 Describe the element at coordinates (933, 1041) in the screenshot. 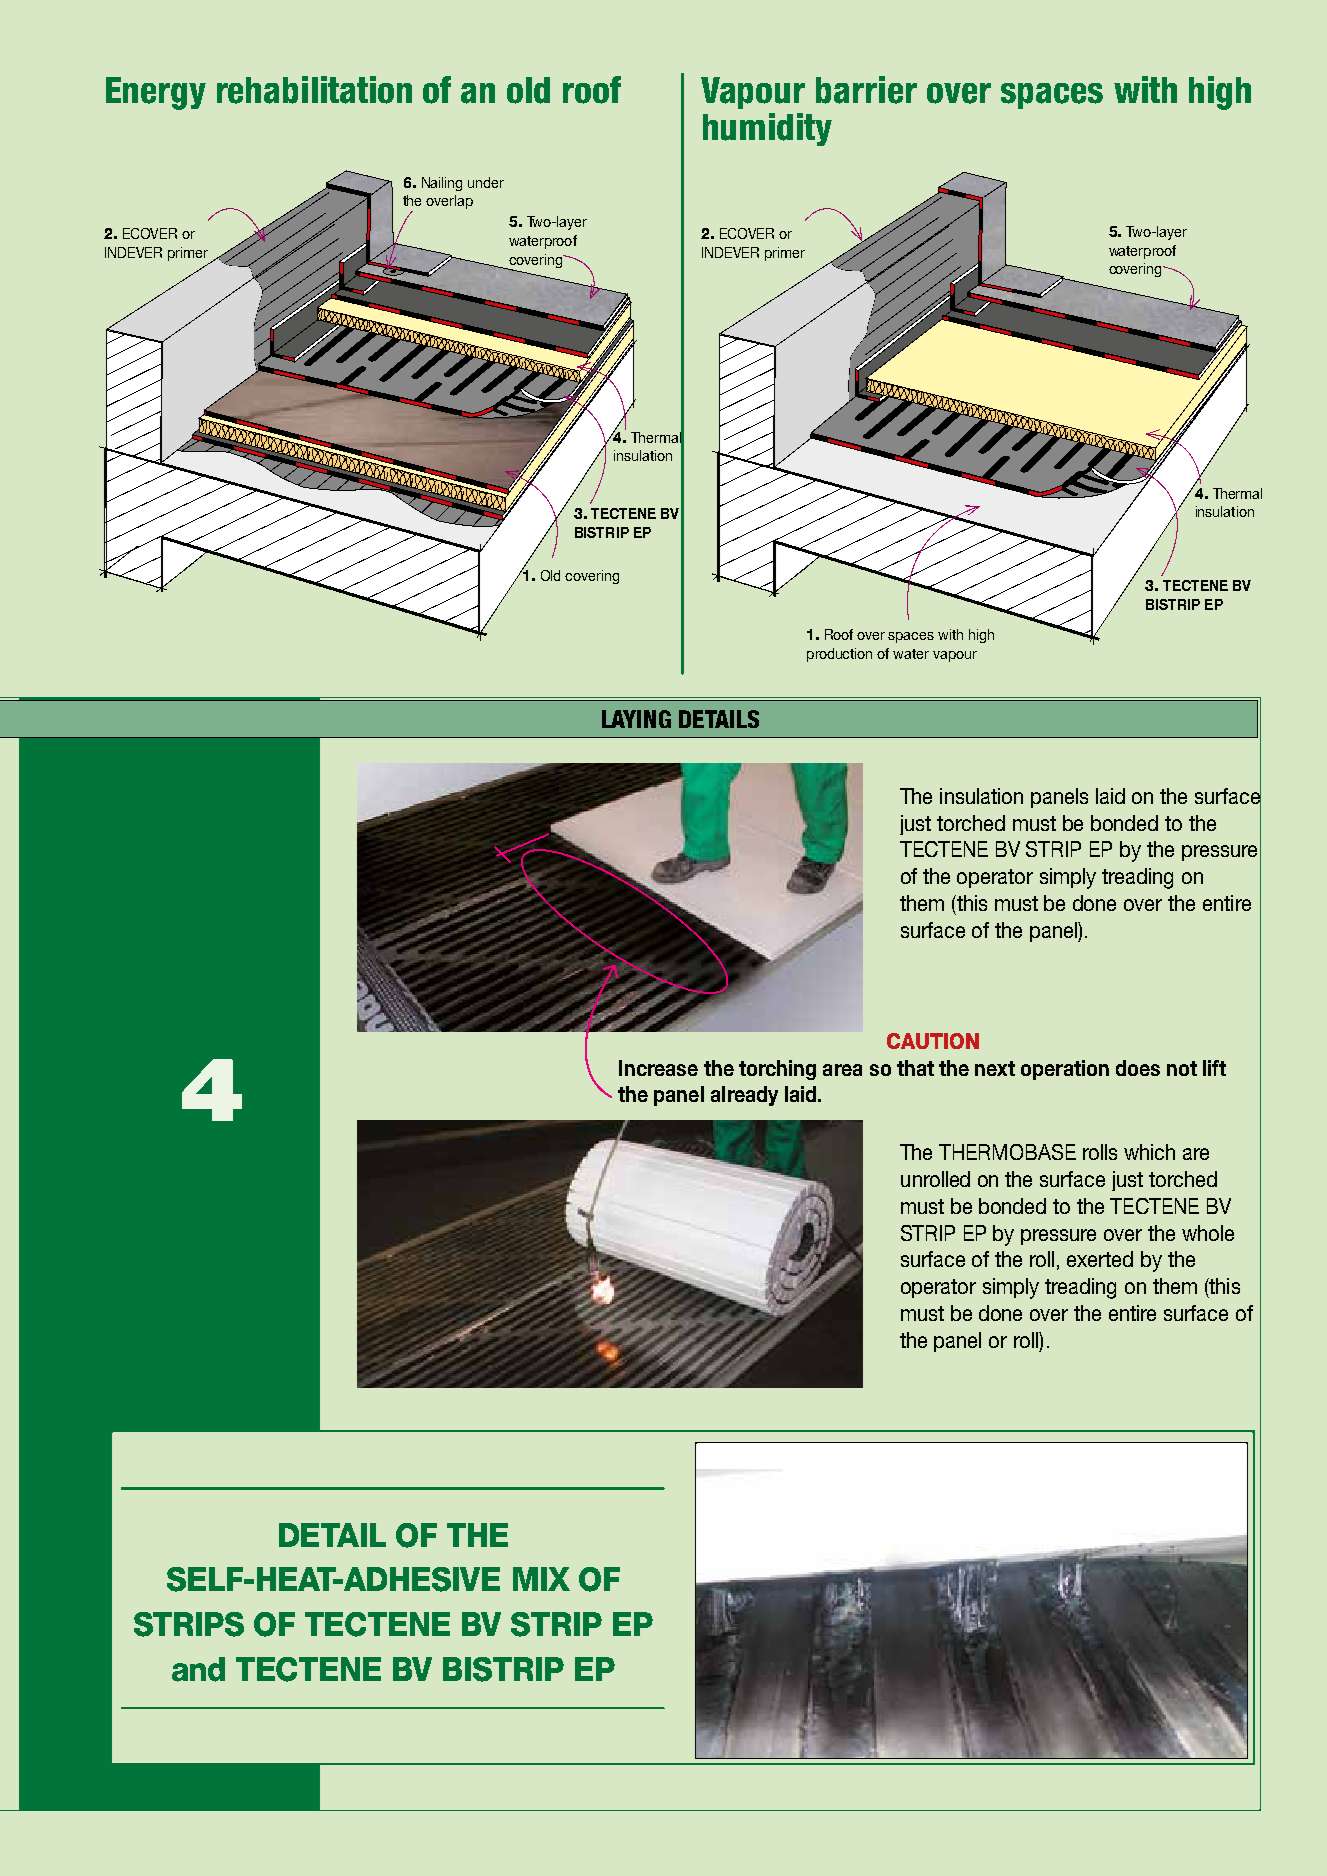

I see `CAUTION` at that location.
